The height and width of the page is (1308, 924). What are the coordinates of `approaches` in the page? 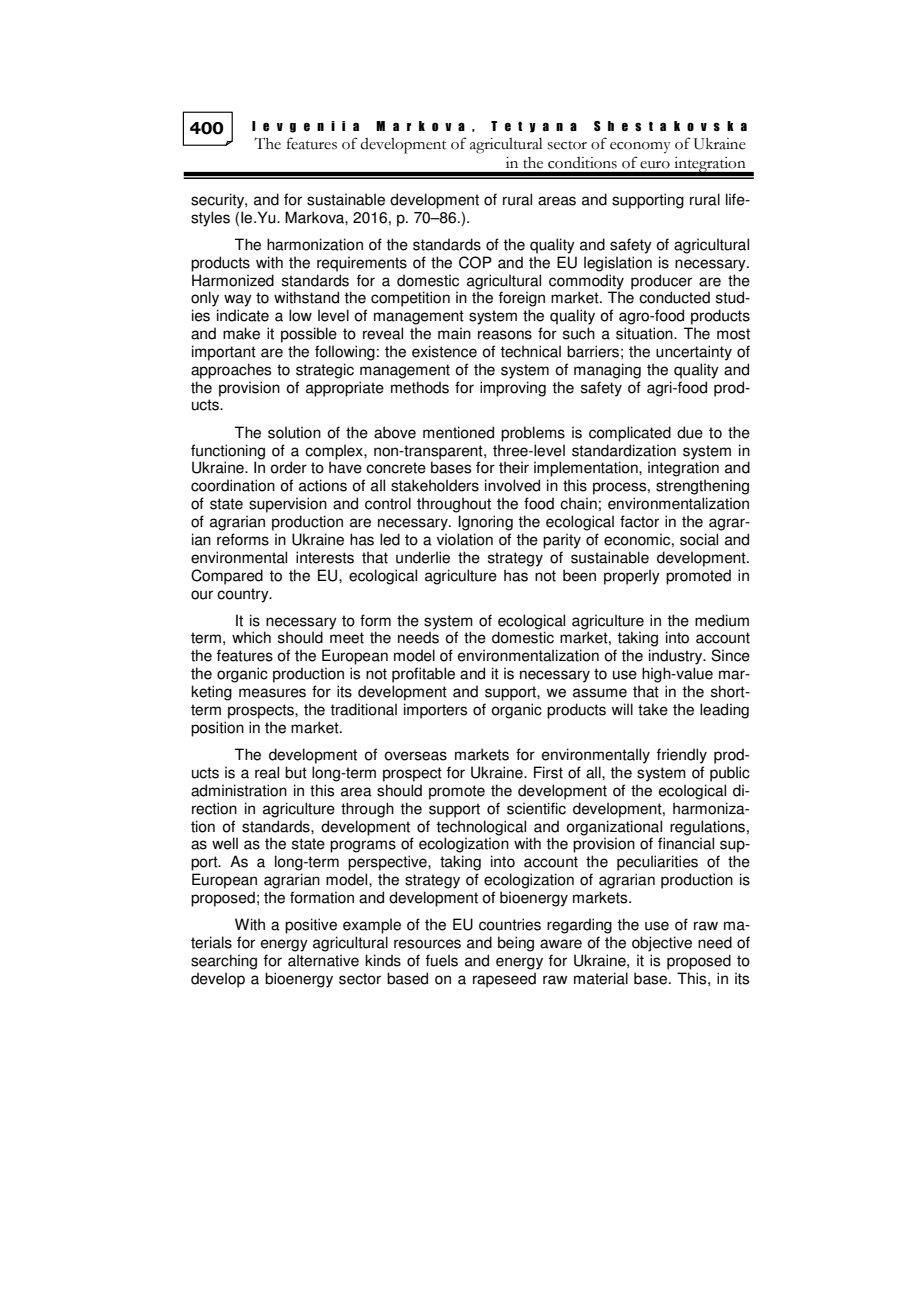 It's located at (231, 371).
